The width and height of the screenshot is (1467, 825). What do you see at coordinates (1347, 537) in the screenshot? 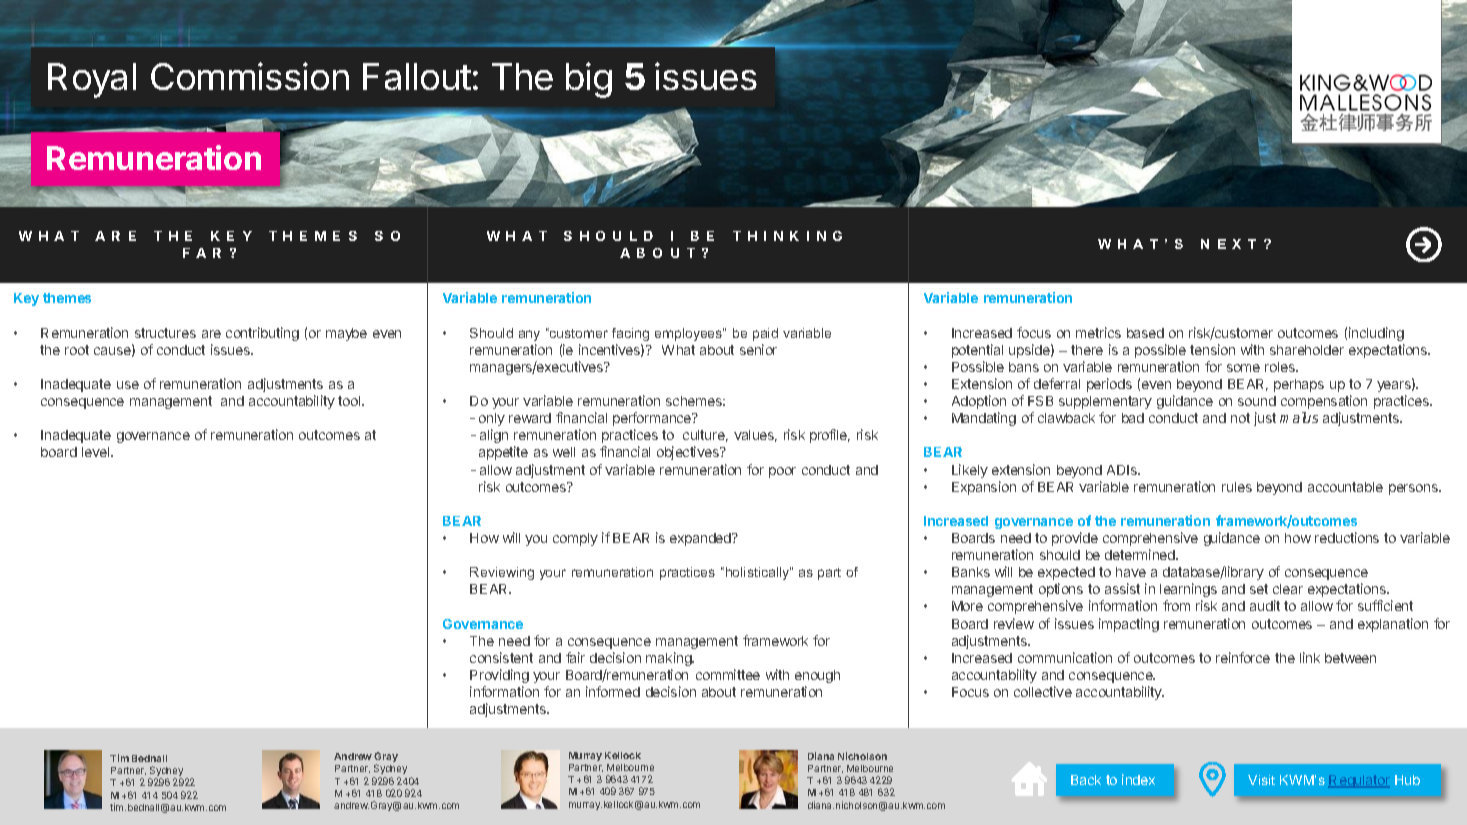
I see `reductions` at bounding box center [1347, 537].
